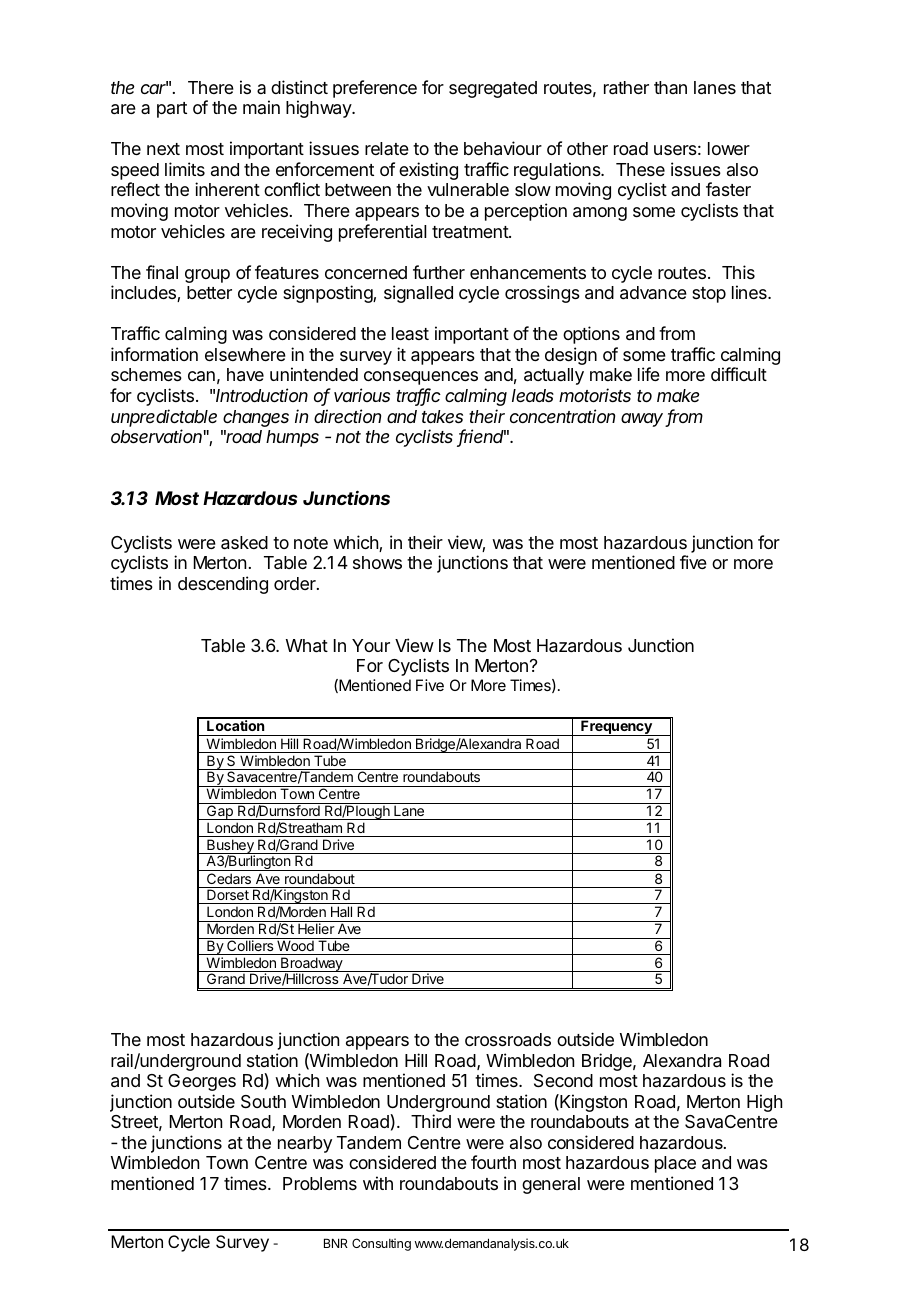  What do you see at coordinates (378, 1183) in the screenshot?
I see `with` at bounding box center [378, 1183].
